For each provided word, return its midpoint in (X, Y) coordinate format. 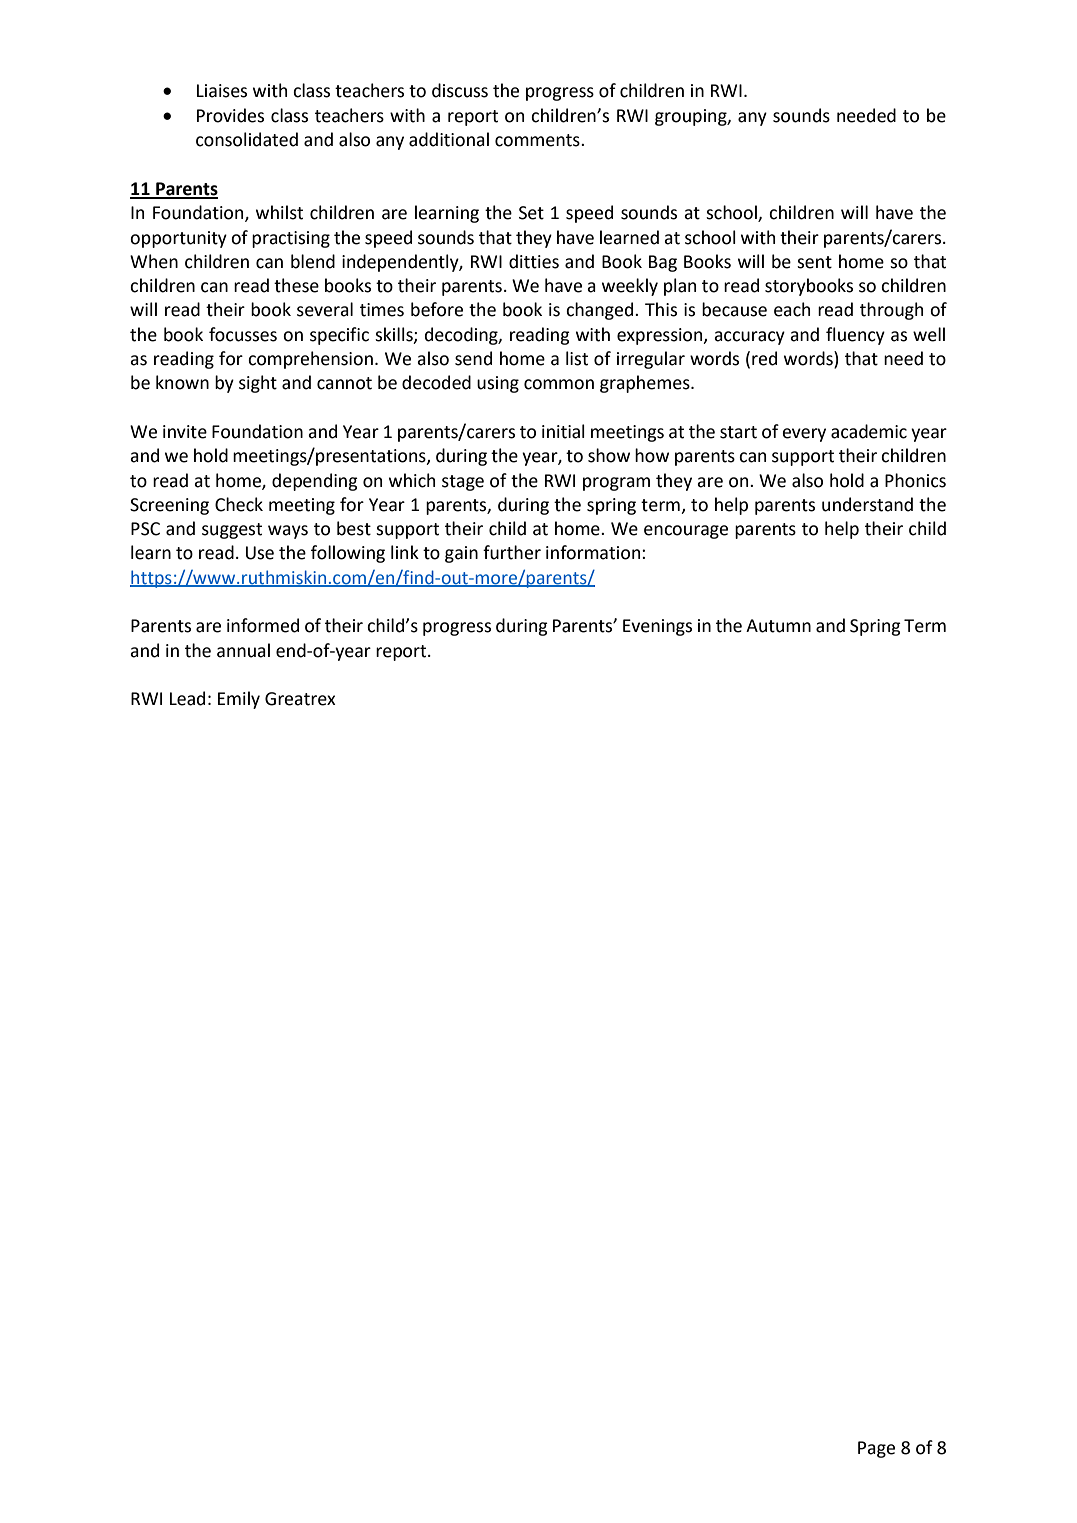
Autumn (778, 626)
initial (563, 431)
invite (185, 432)
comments (538, 140)
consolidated (247, 139)
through (891, 311)
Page (876, 1449)
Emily (239, 700)
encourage (686, 532)
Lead (187, 698)
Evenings (657, 627)
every (804, 435)
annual (243, 650)
